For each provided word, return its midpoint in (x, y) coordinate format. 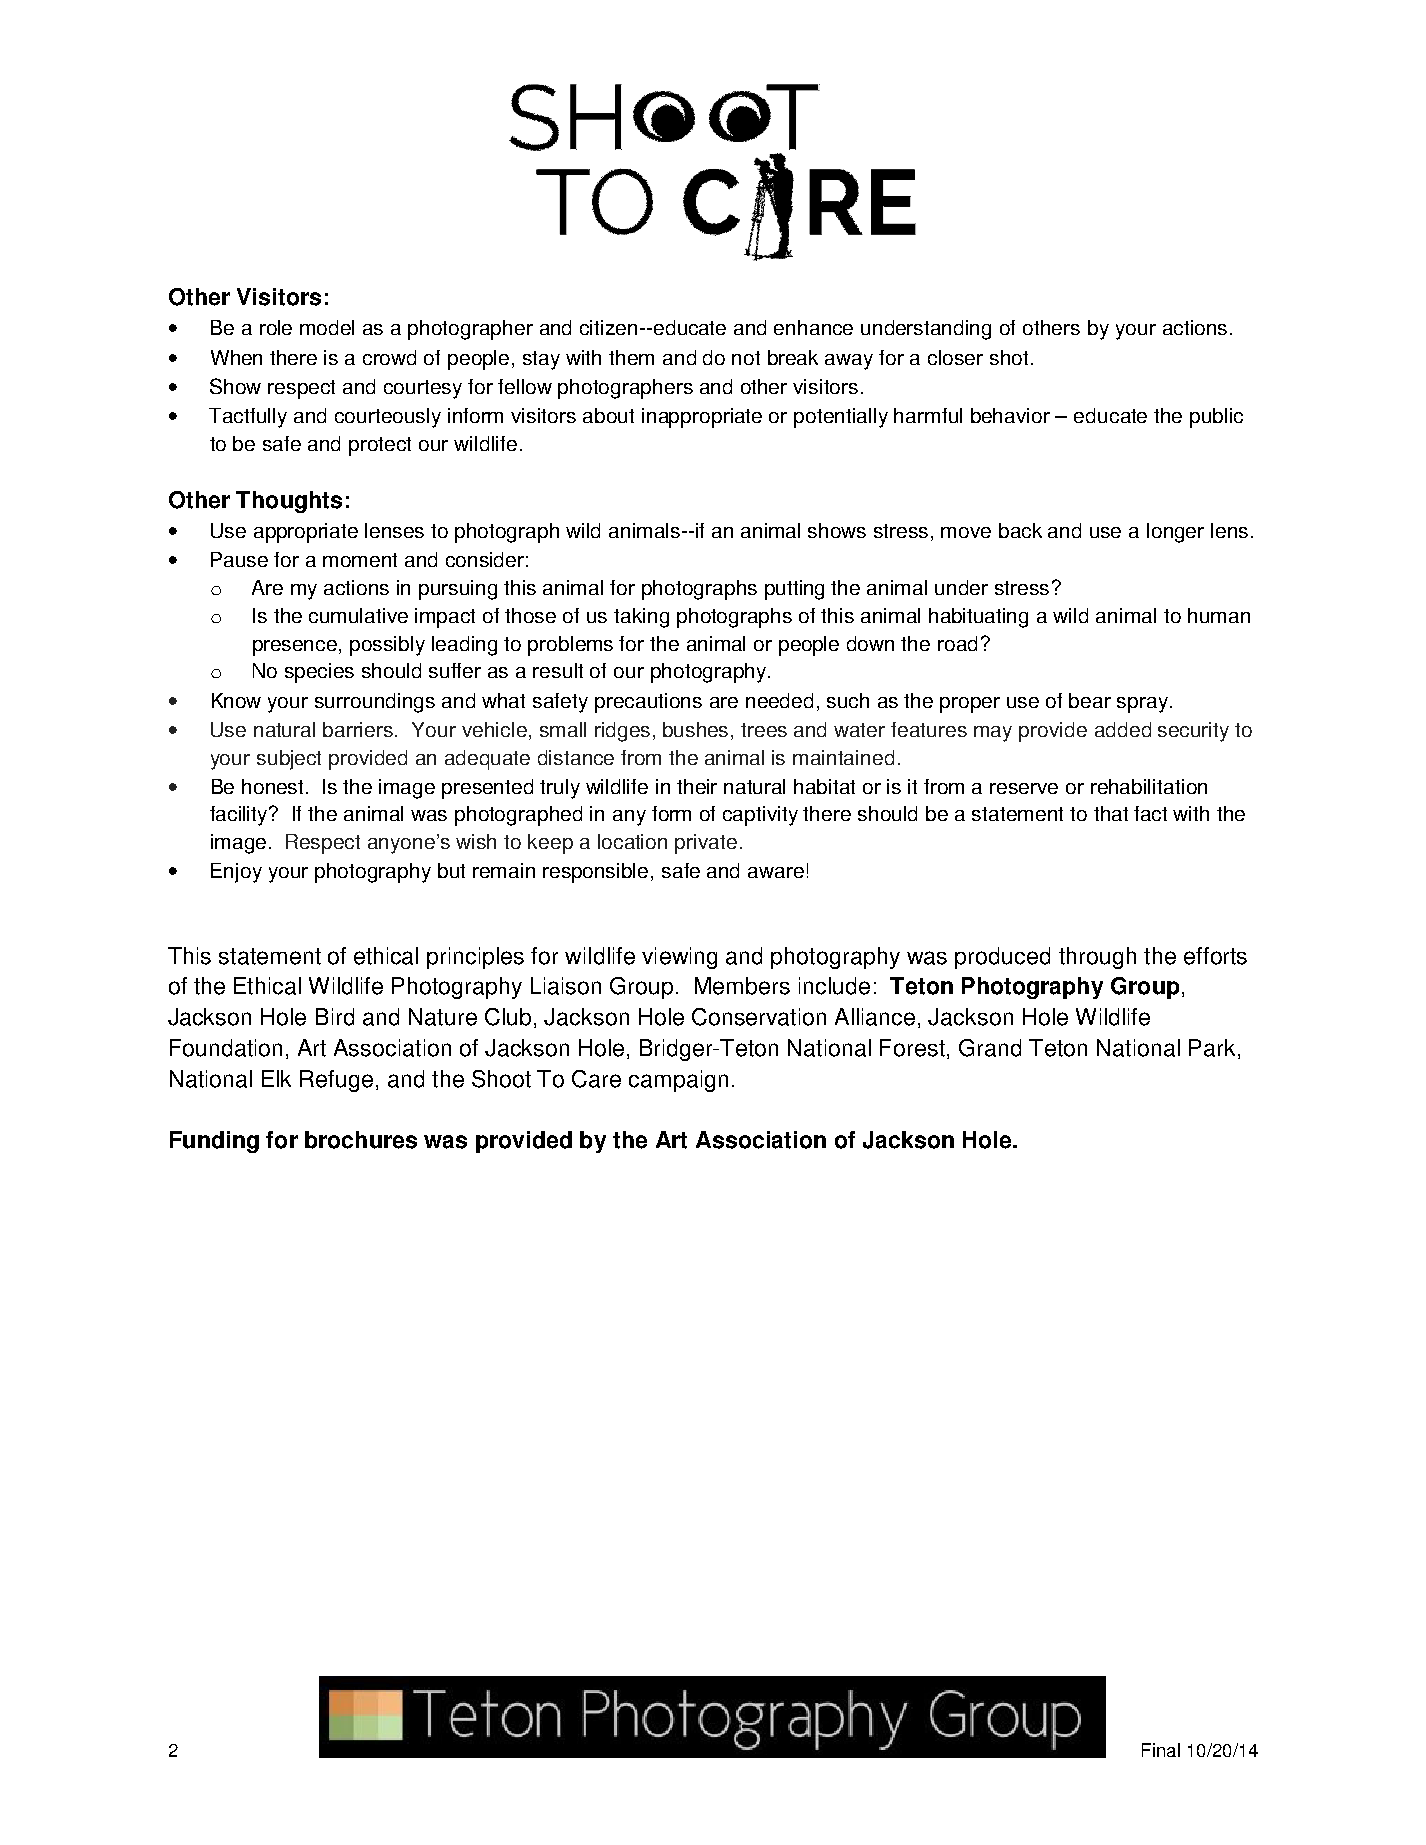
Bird (335, 1017)
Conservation (759, 1017)
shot (1009, 357)
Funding (214, 1142)
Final (1161, 1750)
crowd (389, 357)
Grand (990, 1048)
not (746, 358)
